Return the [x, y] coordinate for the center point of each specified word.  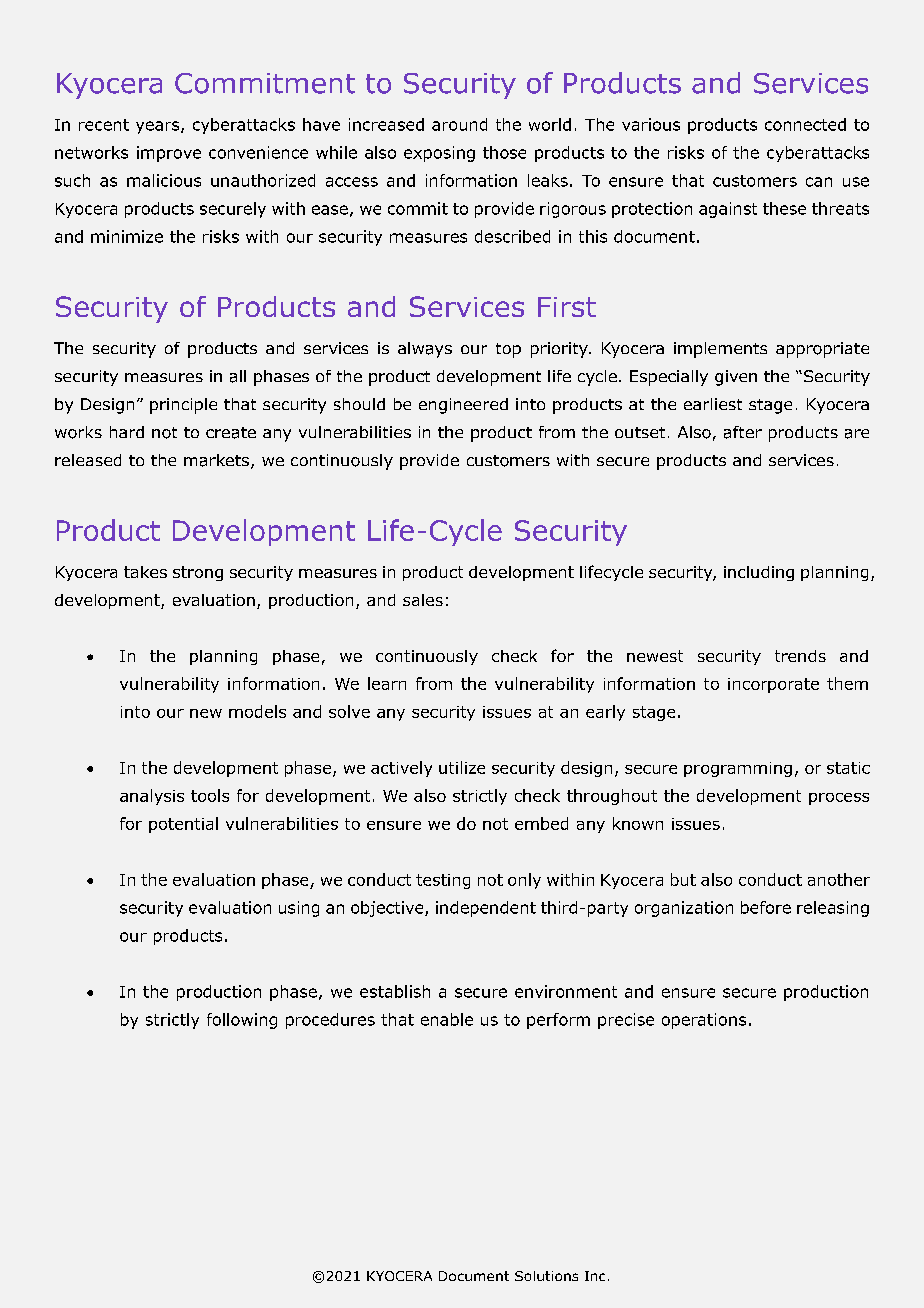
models [257, 711]
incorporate [773, 685]
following [242, 1021]
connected [805, 124]
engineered [463, 406]
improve [169, 154]
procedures [330, 1021]
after [743, 432]
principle [183, 406]
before [766, 907]
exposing [439, 154]
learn [387, 683]
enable [447, 1019]
